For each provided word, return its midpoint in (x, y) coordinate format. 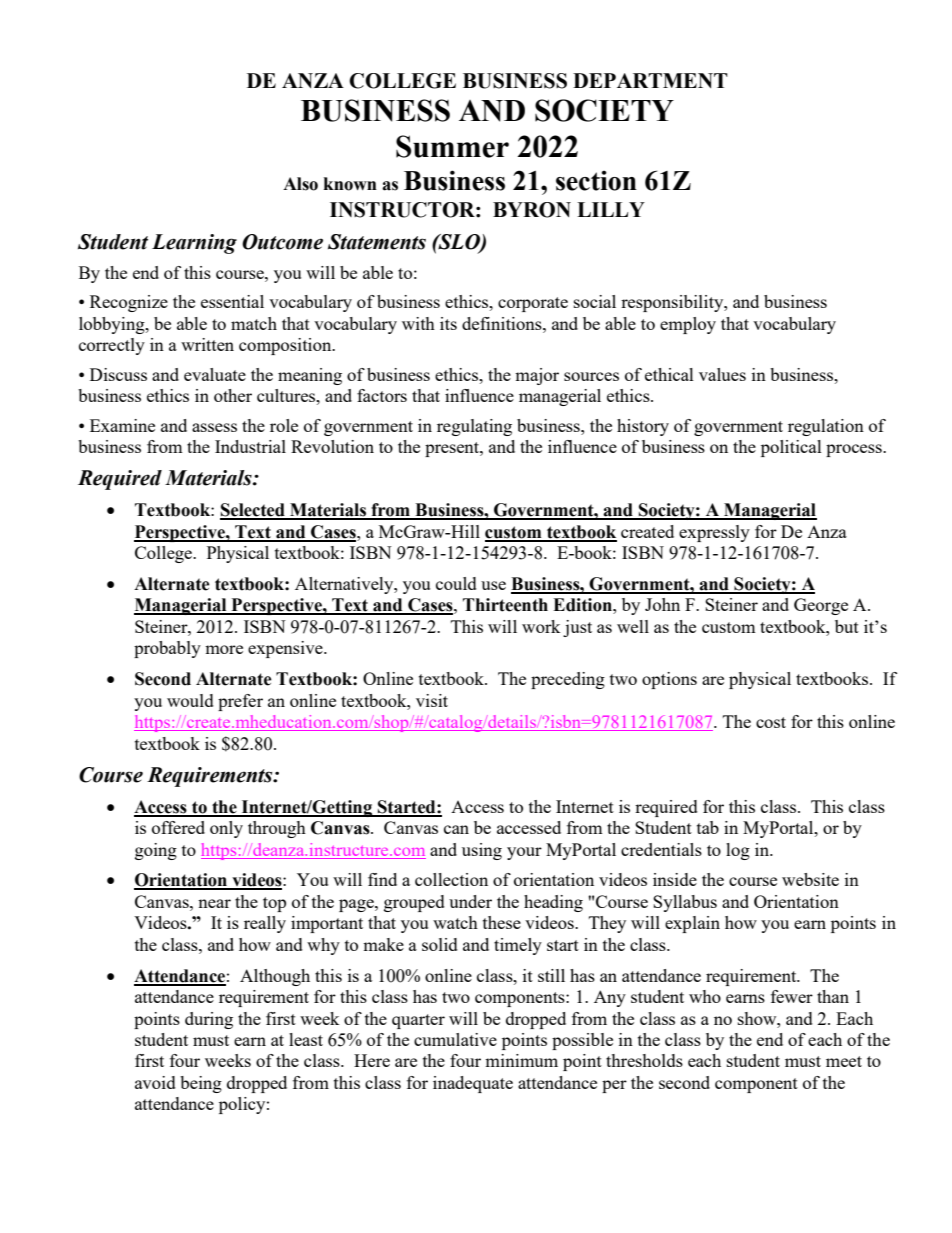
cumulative (455, 1039)
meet (844, 1061)
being (201, 1084)
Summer (452, 146)
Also (300, 184)
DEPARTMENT (650, 80)
